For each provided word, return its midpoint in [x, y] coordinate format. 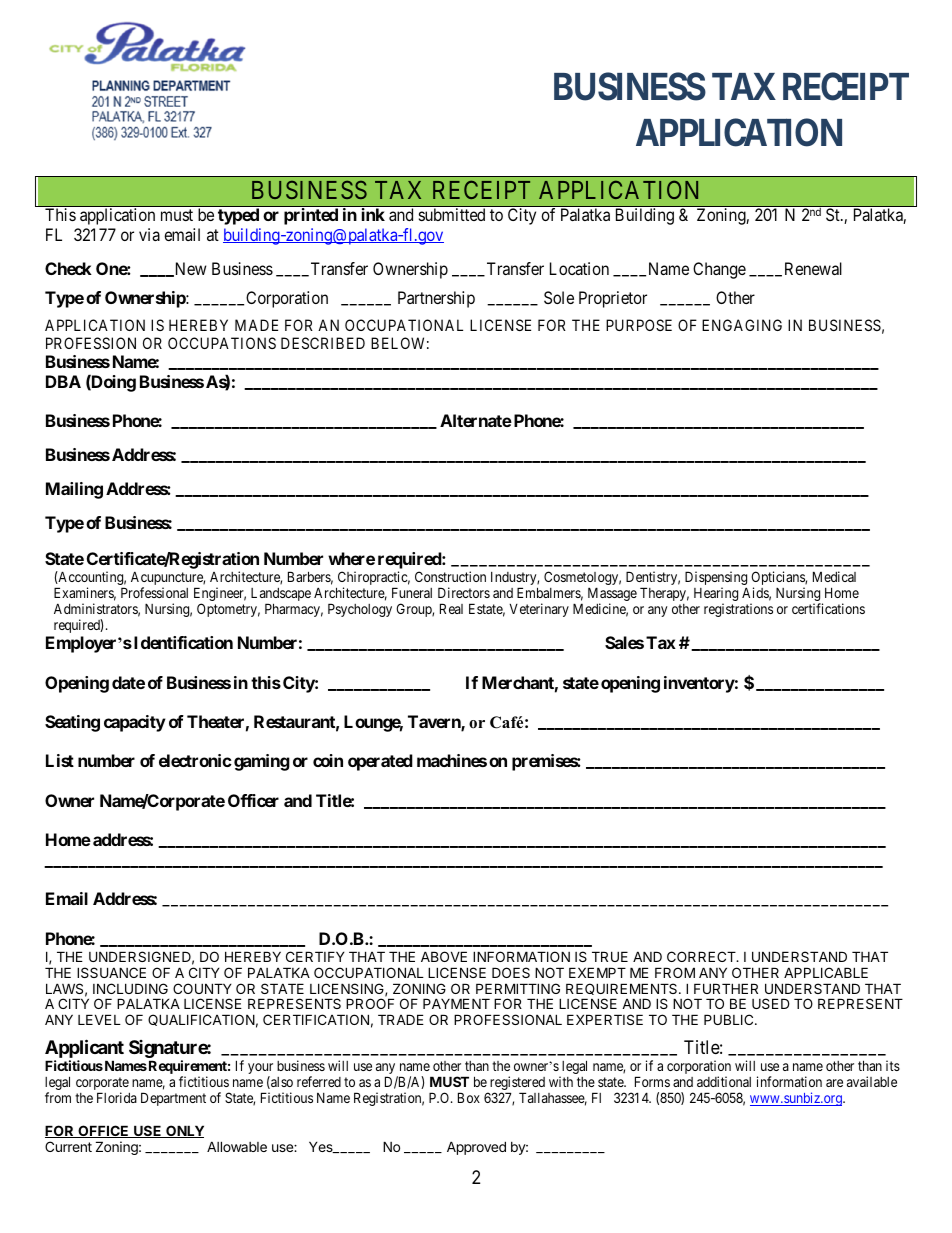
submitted [452, 214]
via [149, 234]
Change [719, 270]
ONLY [184, 1131]
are [834, 1083]
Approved [476, 1148]
